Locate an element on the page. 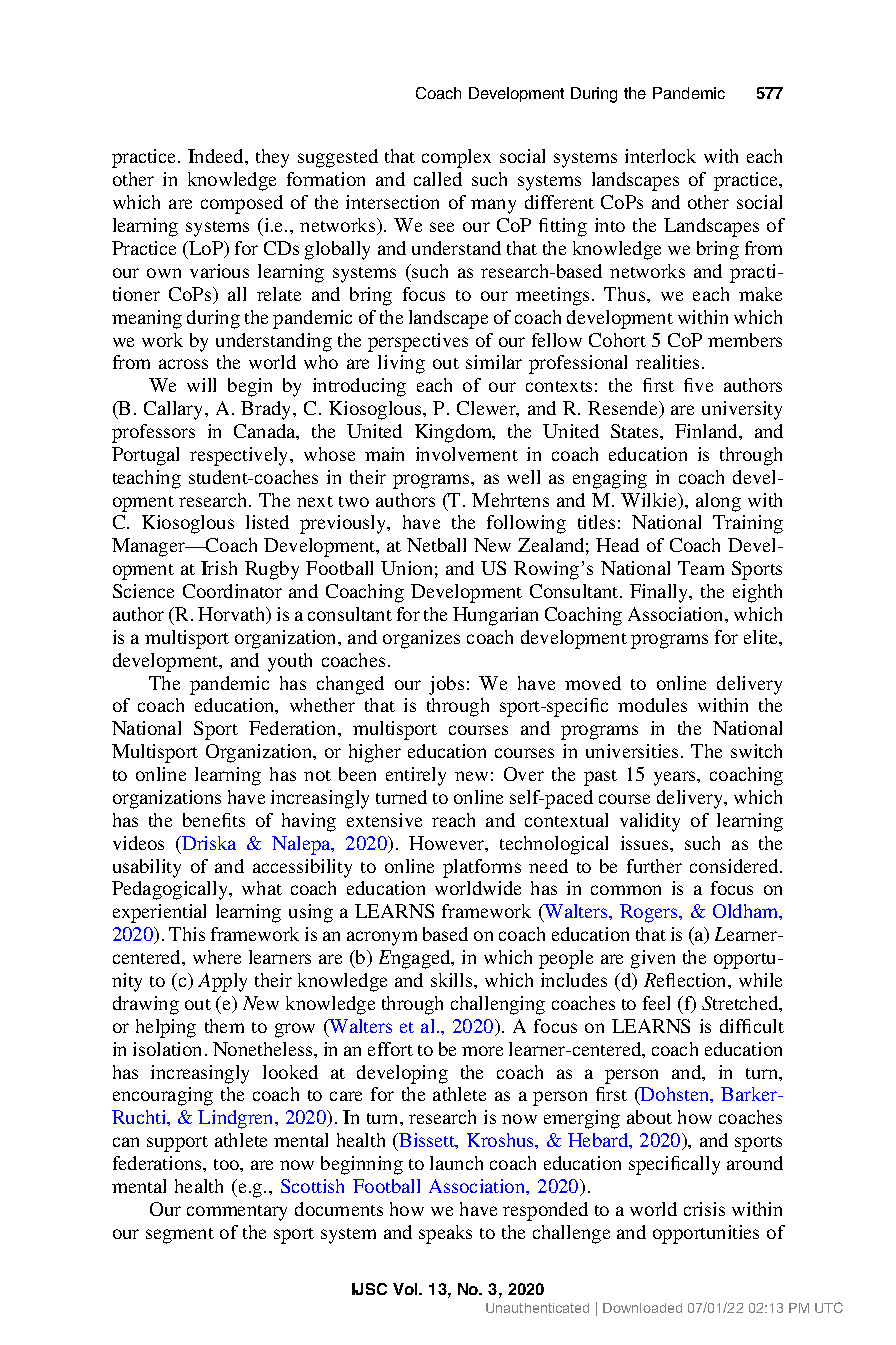  many is located at coordinates (493, 206).
